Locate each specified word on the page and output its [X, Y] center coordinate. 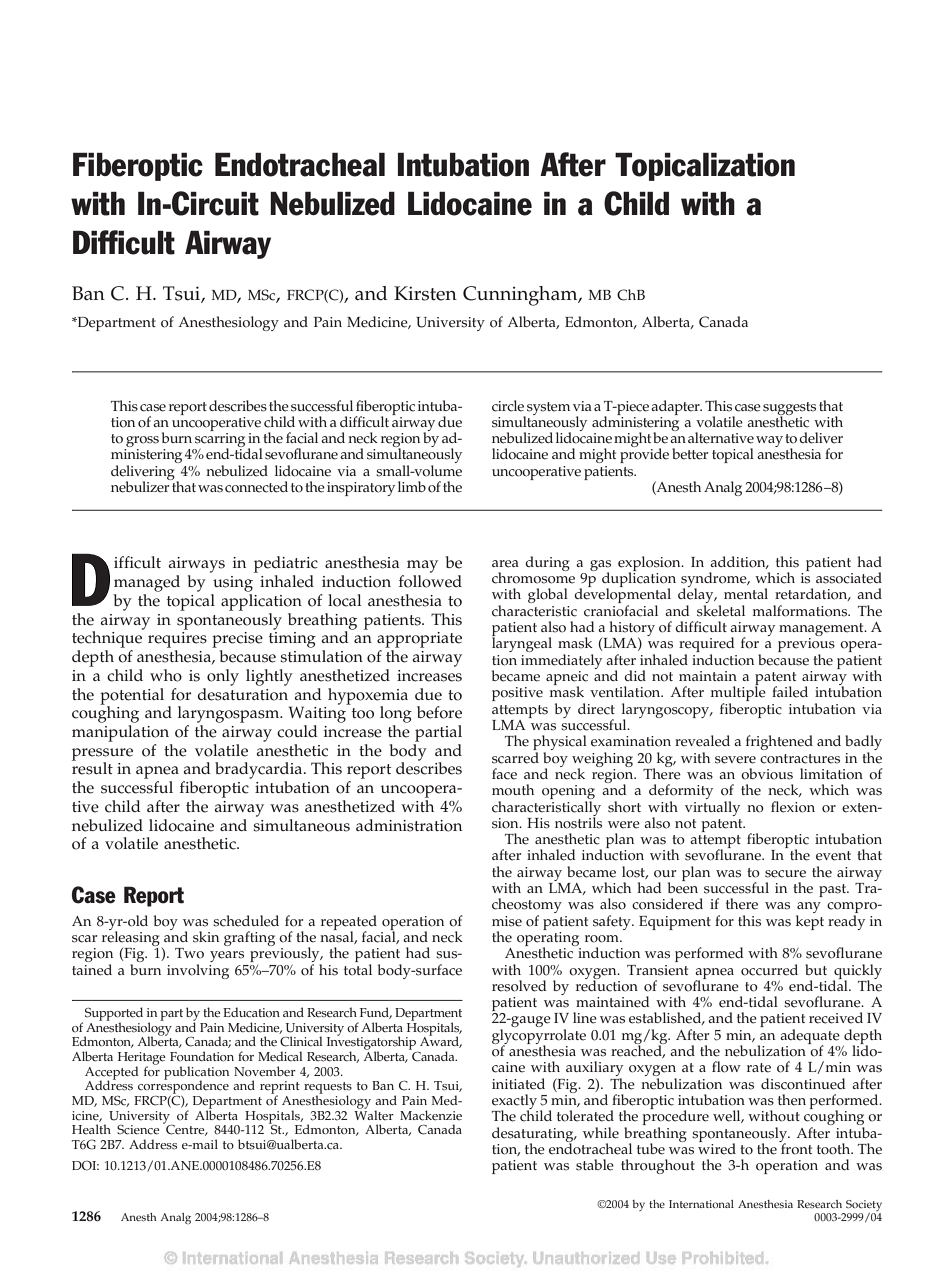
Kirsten [425, 293]
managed [147, 583]
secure [785, 874]
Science [138, 1130]
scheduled [246, 921]
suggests [789, 409]
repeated [349, 923]
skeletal [721, 611]
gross [141, 443]
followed [430, 581]
